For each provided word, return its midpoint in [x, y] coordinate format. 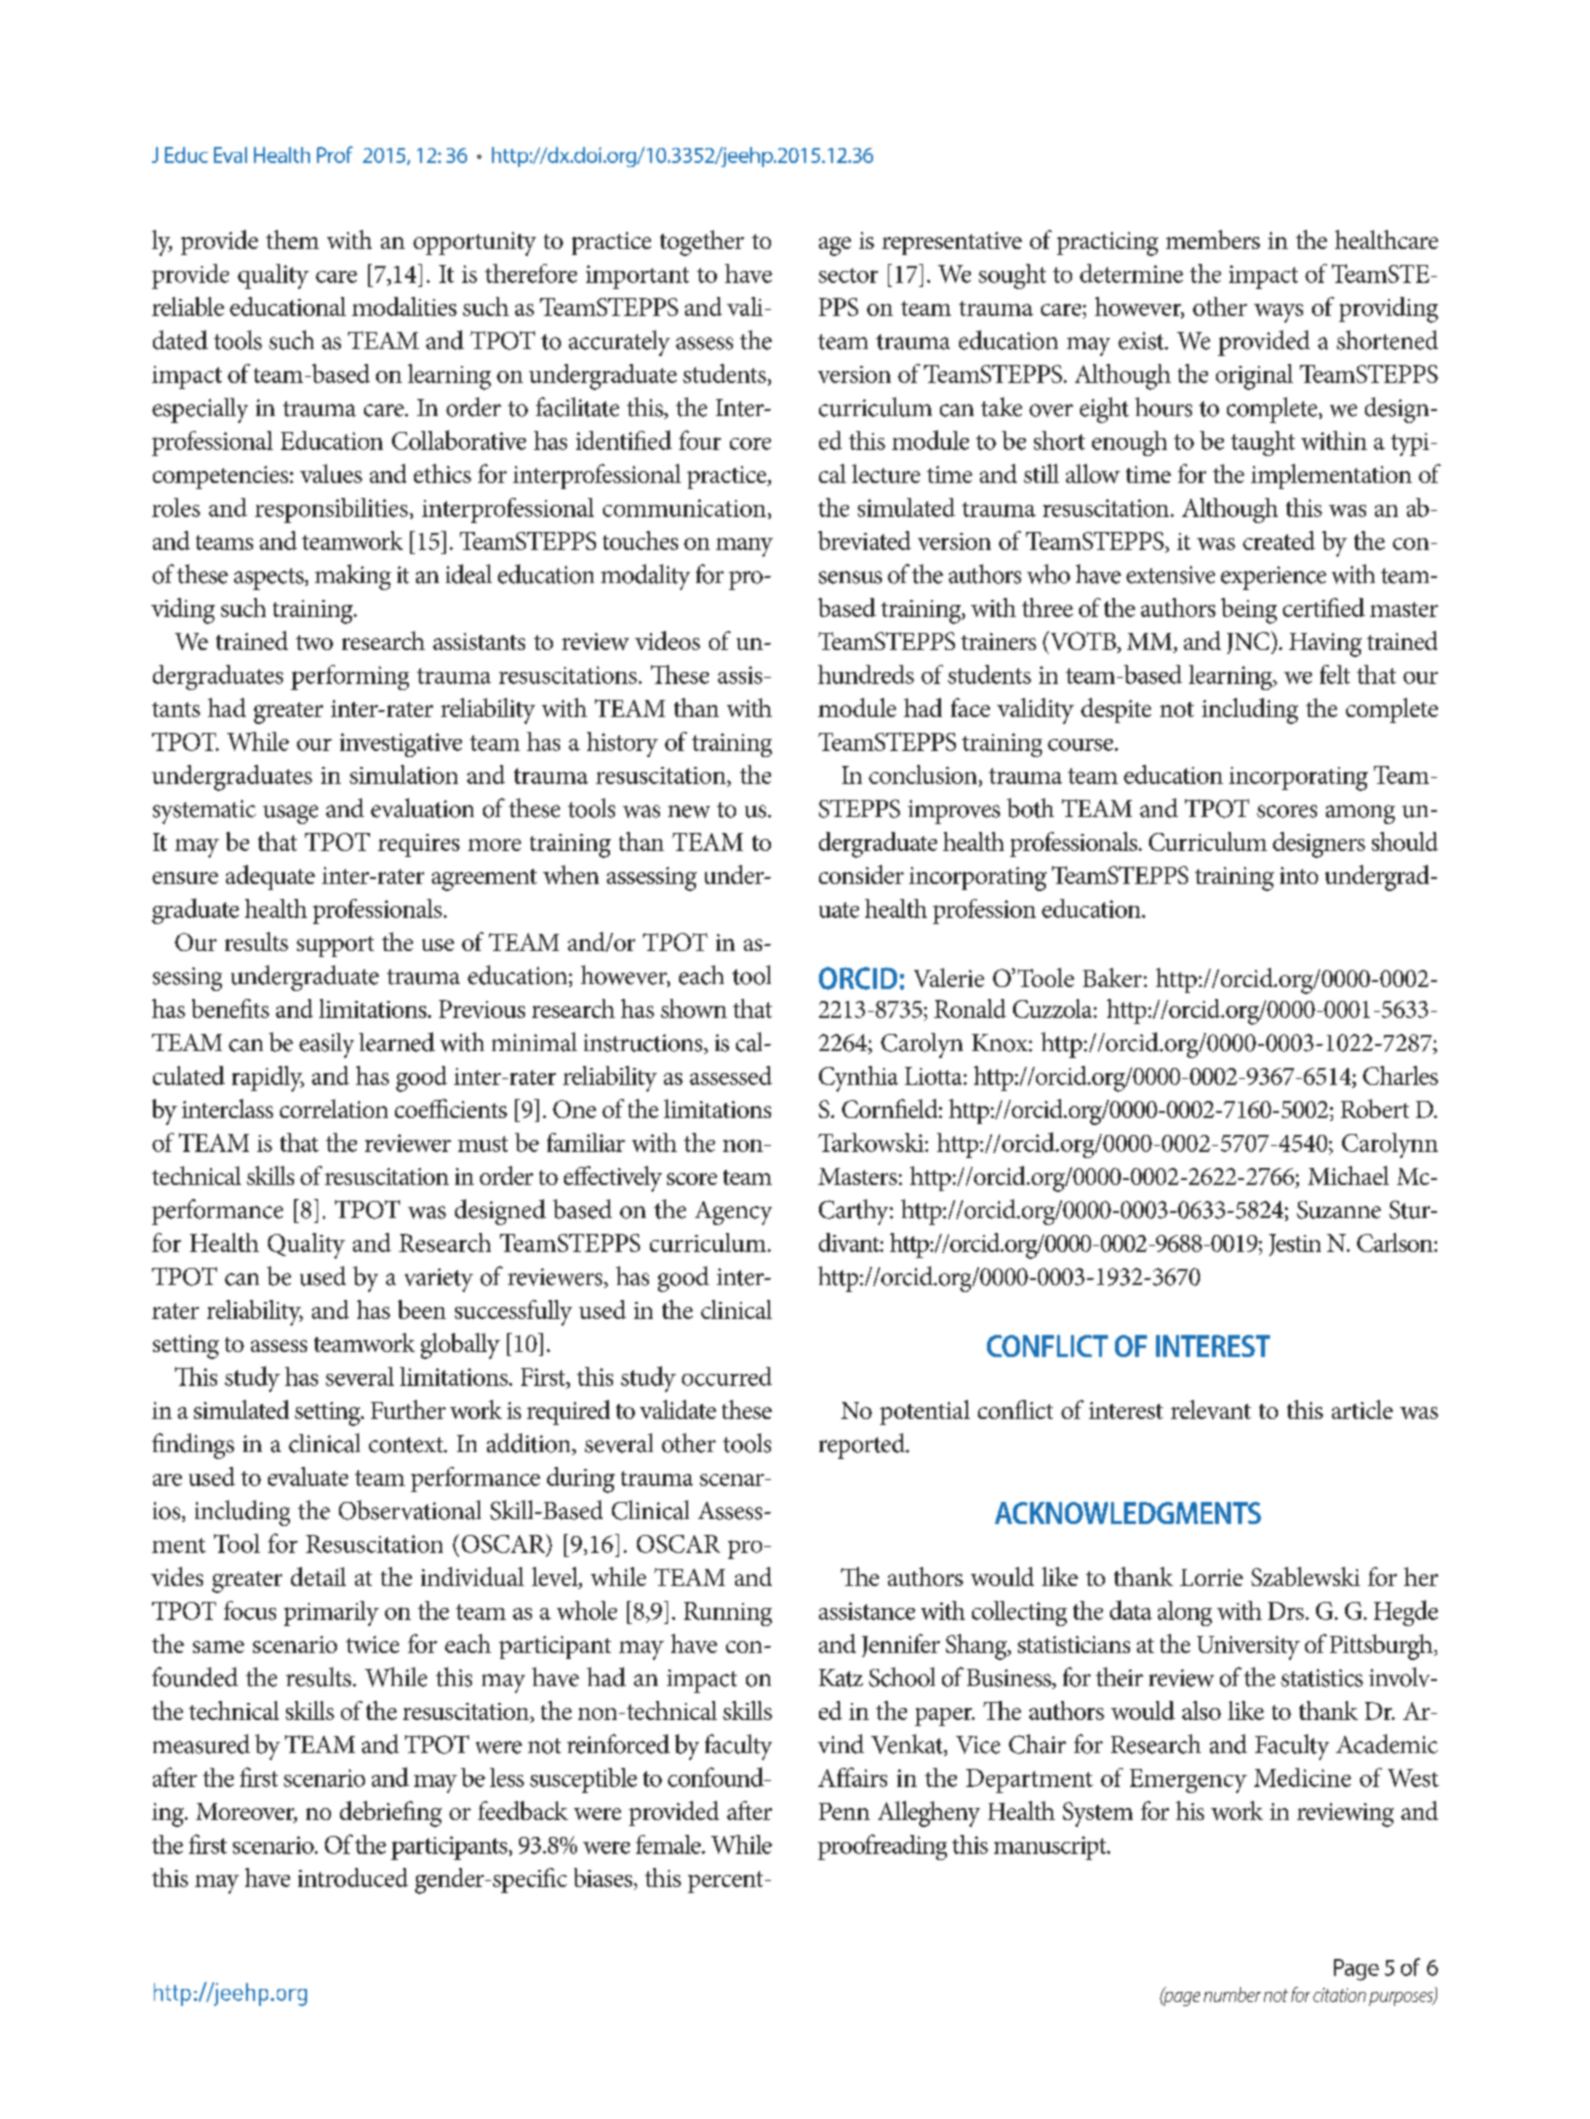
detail [318, 1576]
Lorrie [1211, 1577]
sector [848, 275]
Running [728, 1614]
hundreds [866, 674]
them [292, 239]
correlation [334, 1108]
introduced [353, 1877]
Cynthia [858, 1079]
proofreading [882, 1847]
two [314, 642]
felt [1335, 674]
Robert [1375, 1108]
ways [1278, 313]
